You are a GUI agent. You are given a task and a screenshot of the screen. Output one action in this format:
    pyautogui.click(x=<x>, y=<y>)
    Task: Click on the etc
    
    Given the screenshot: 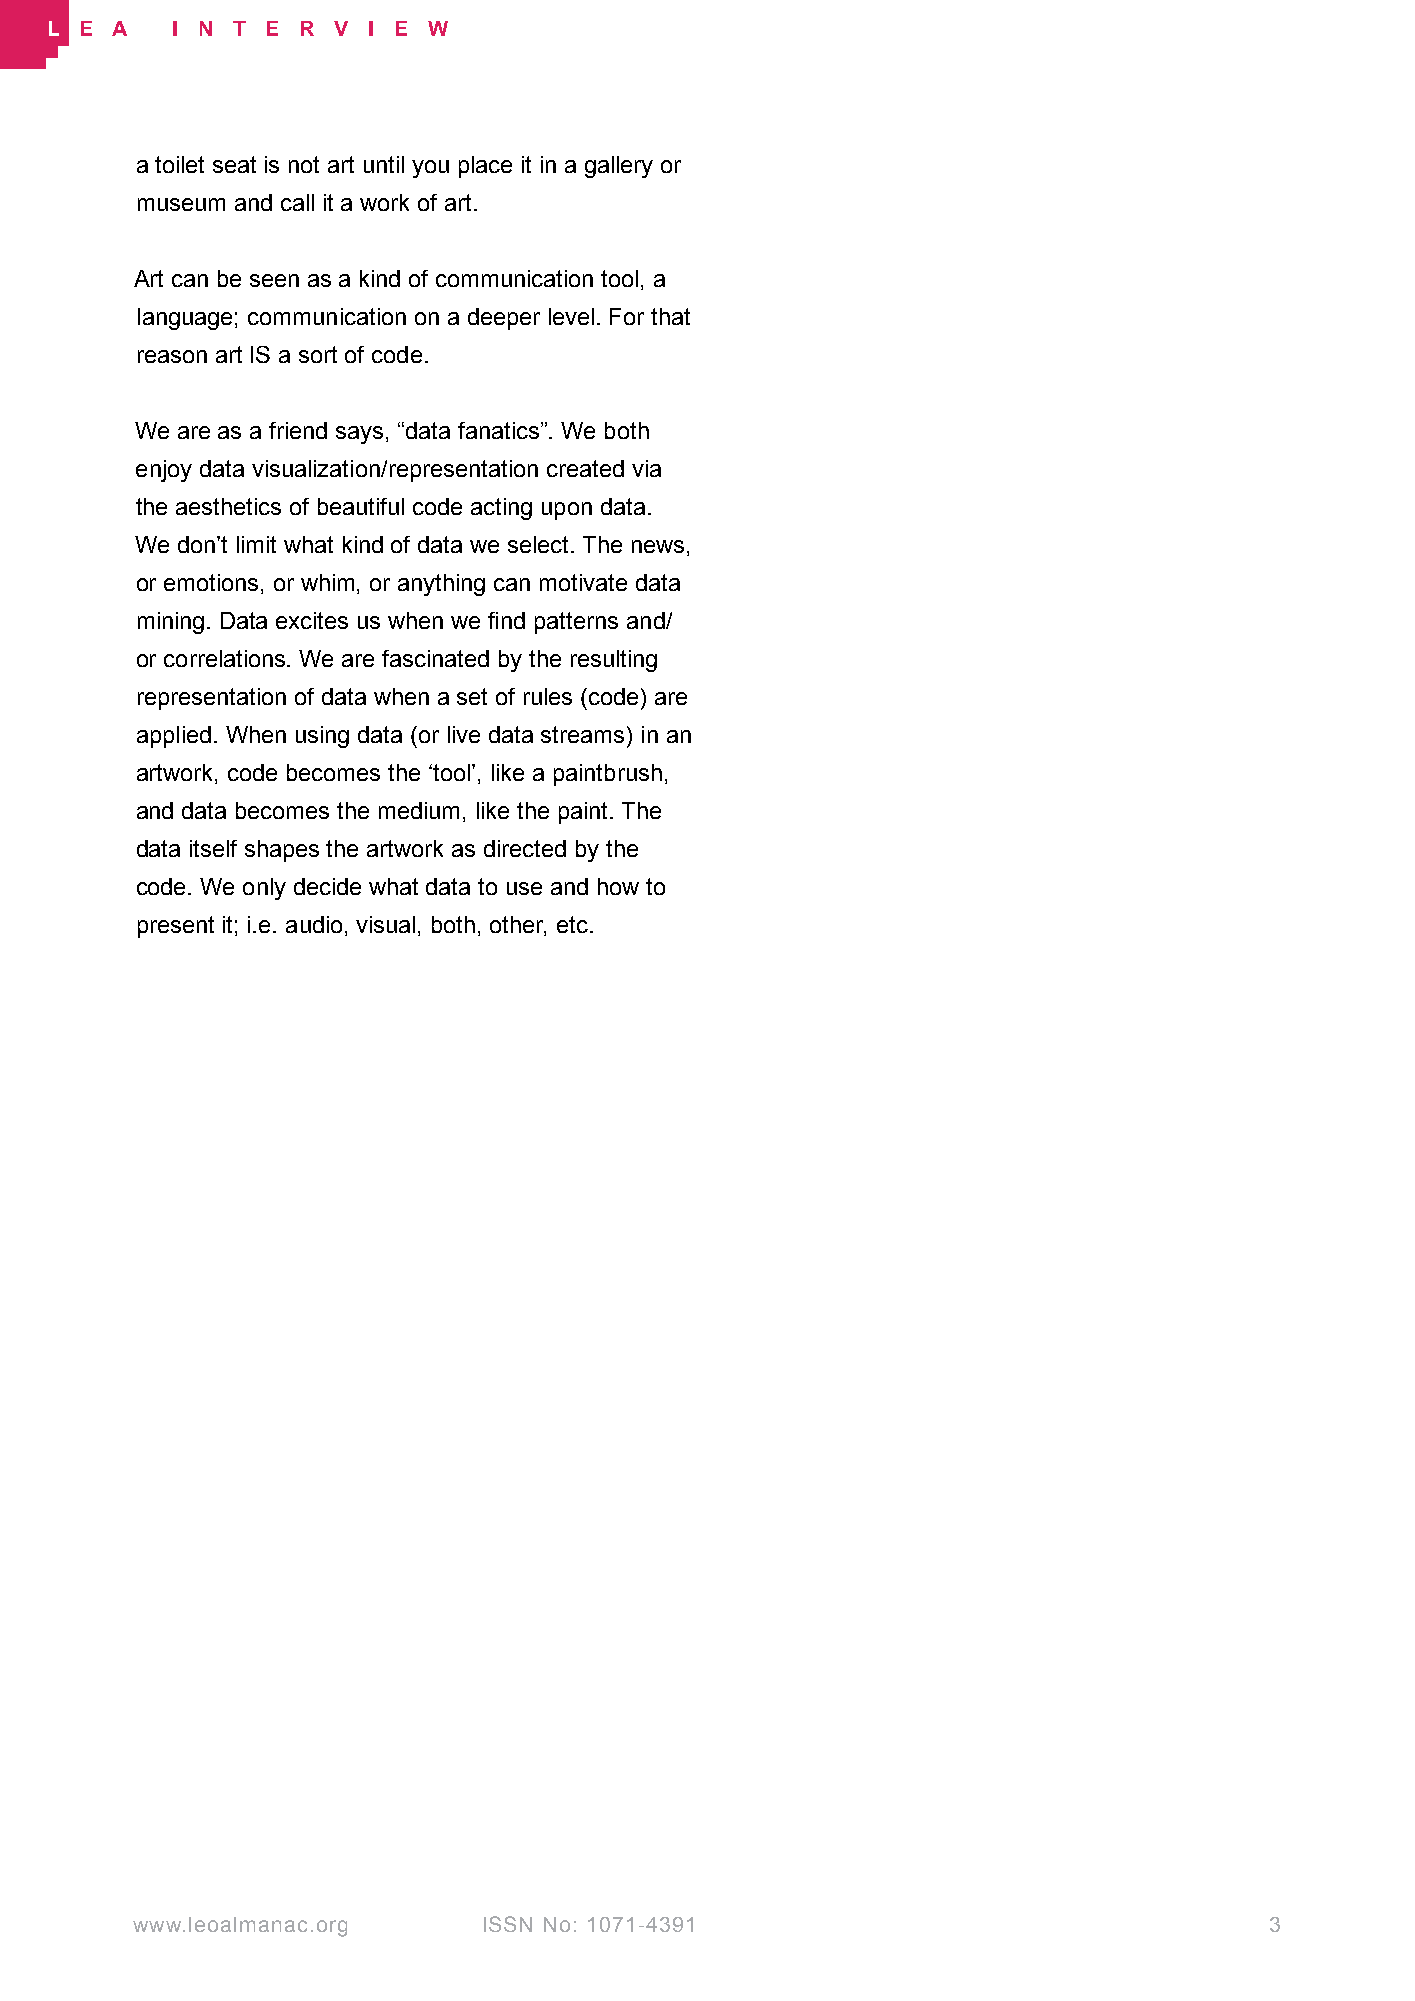 What is the action you would take?
    pyautogui.click(x=572, y=924)
